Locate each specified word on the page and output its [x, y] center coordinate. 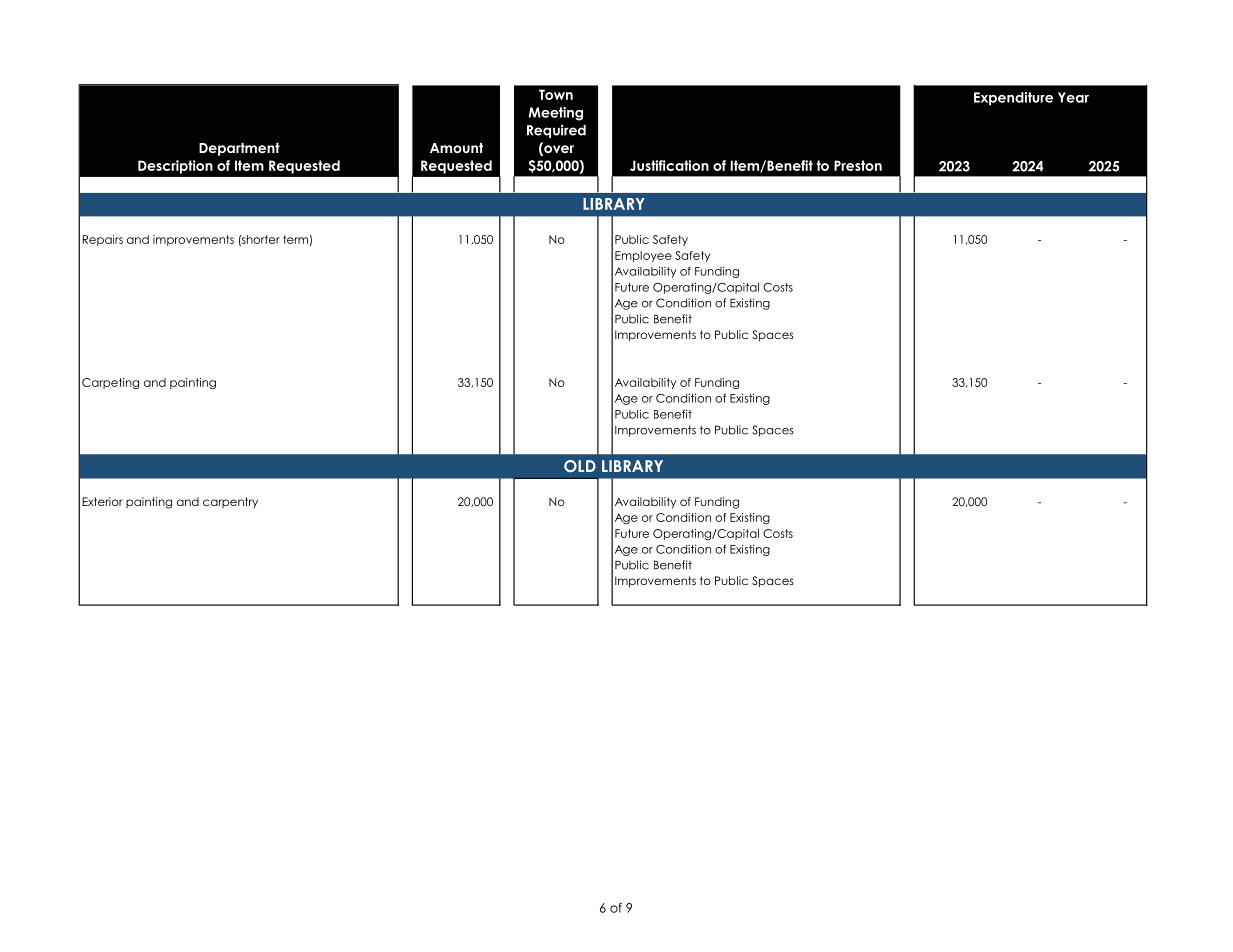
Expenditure [1013, 99]
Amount [456, 148]
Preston [858, 165]
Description [175, 167]
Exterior [102, 501]
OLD [580, 466]
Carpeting [110, 383]
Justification [669, 165]
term [295, 239]
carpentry [230, 502]
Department [239, 149]
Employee [643, 256]
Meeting [556, 114]
